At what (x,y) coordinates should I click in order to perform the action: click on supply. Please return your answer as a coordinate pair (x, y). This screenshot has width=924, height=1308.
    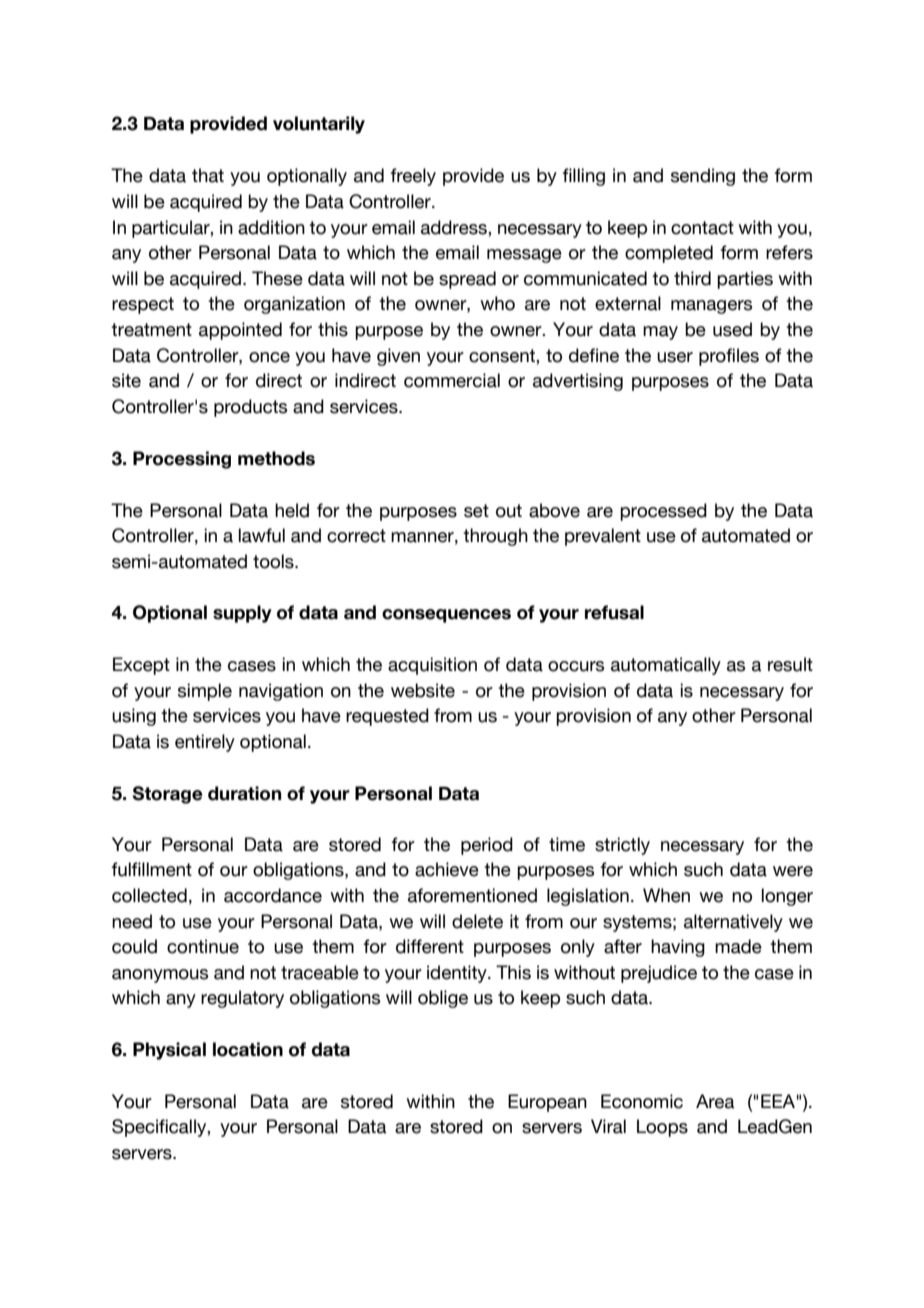
    Looking at the image, I should click on (242, 614).
